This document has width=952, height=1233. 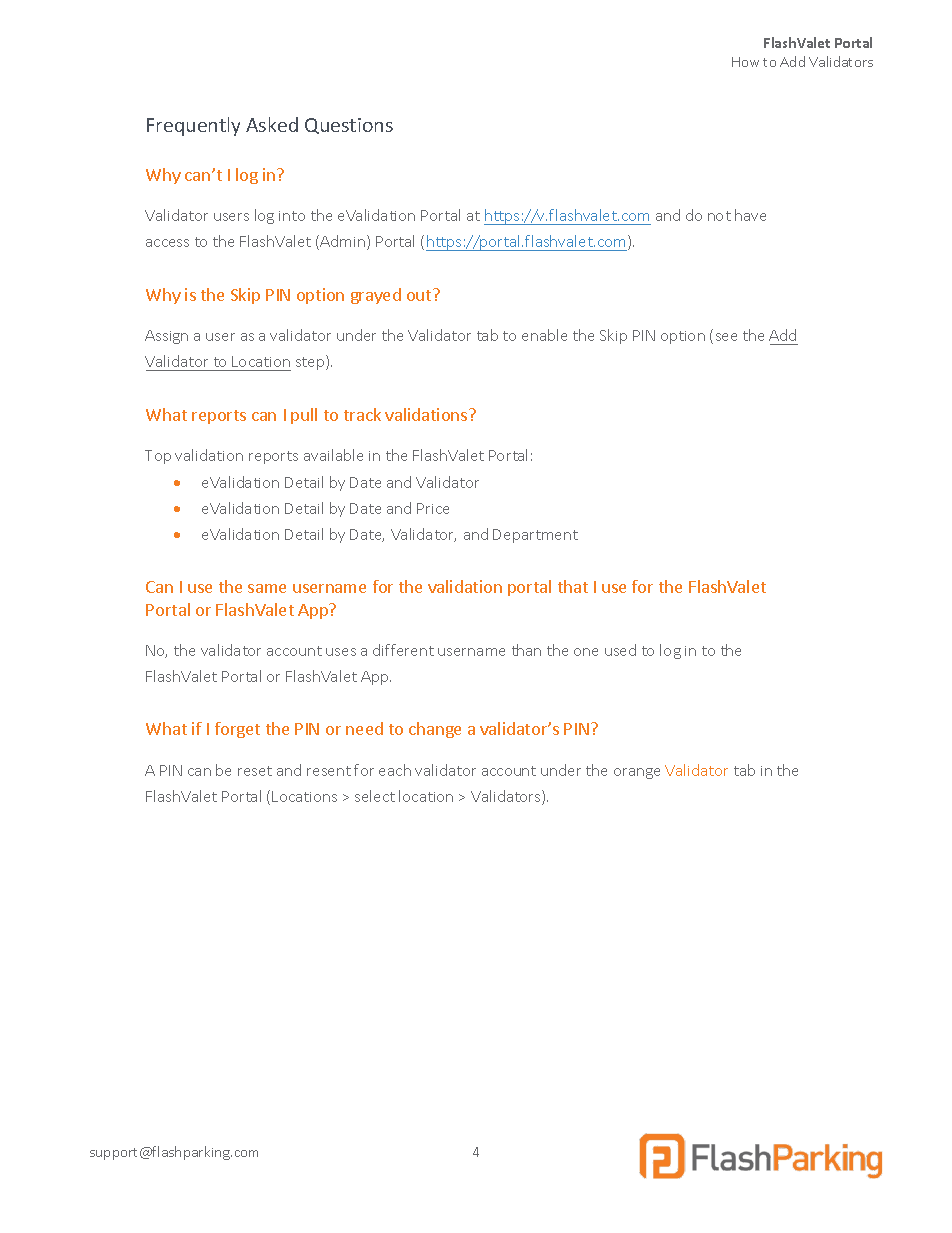 What do you see at coordinates (304, 416) in the document?
I see `pull` at bounding box center [304, 416].
